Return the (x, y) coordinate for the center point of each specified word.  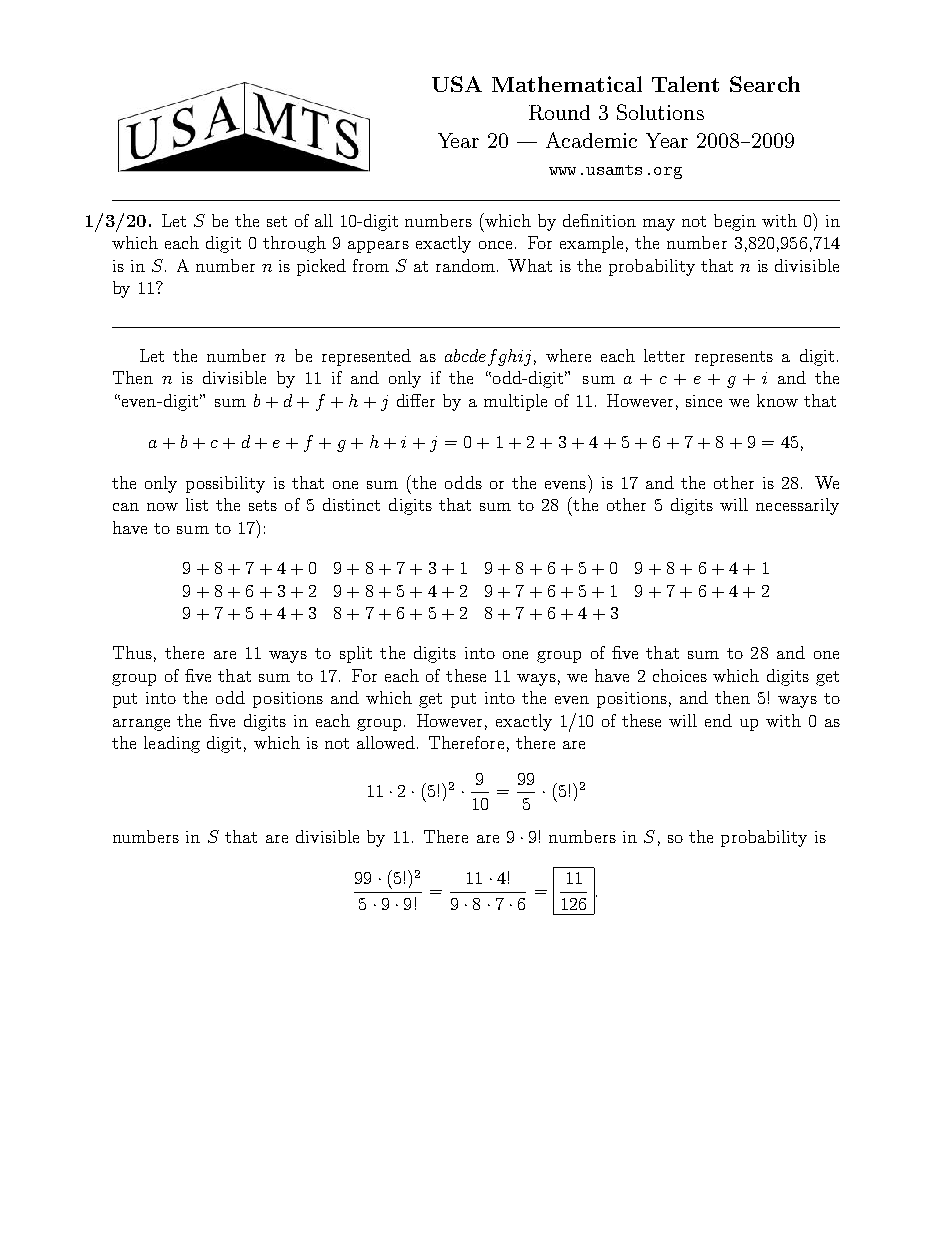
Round (559, 112)
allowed (386, 742)
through (294, 244)
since (704, 401)
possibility (225, 484)
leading (172, 744)
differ (416, 400)
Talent (685, 84)
